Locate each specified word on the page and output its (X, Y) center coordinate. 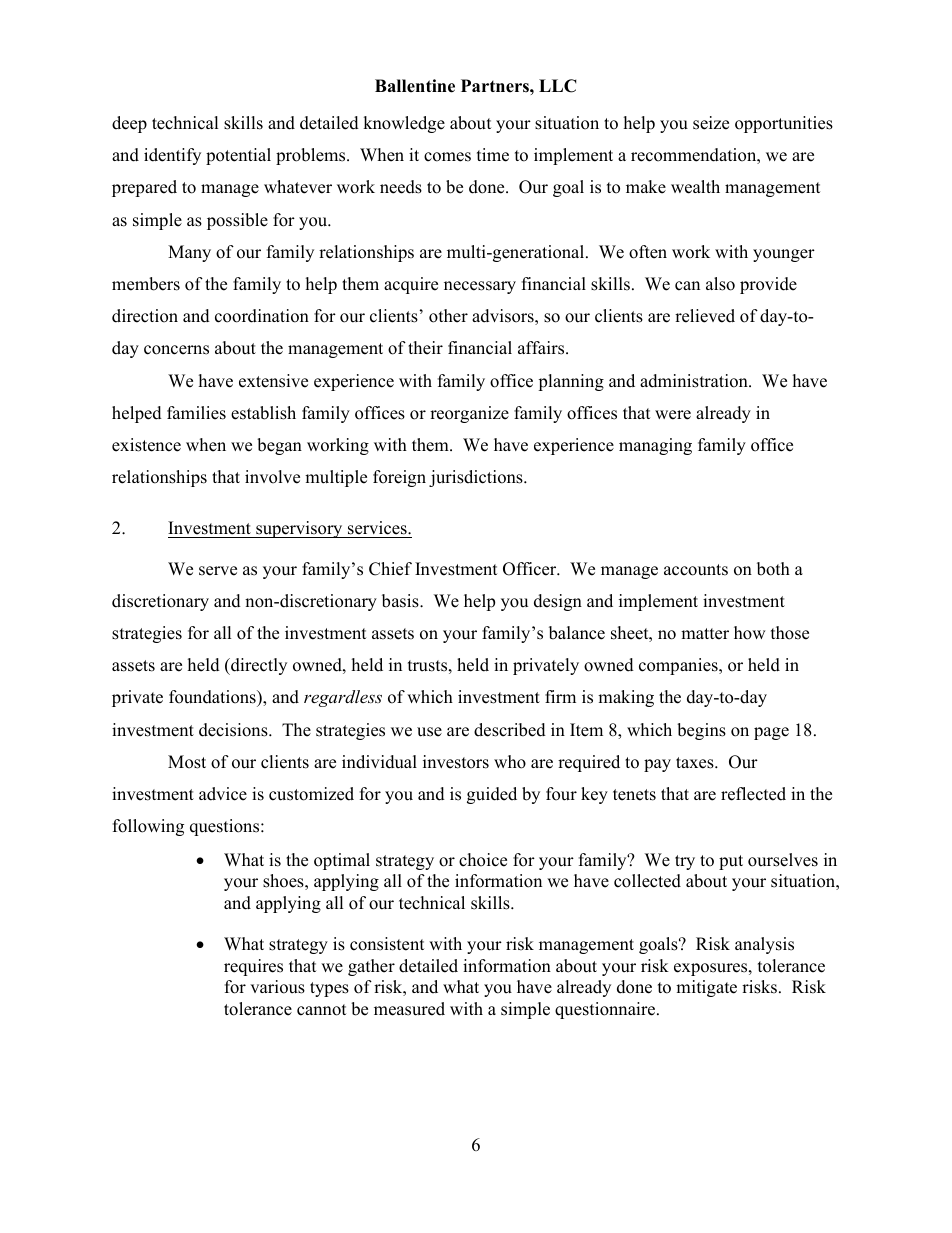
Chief (390, 569)
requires (253, 967)
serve (218, 571)
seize (711, 123)
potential (238, 156)
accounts (696, 570)
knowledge (404, 124)
